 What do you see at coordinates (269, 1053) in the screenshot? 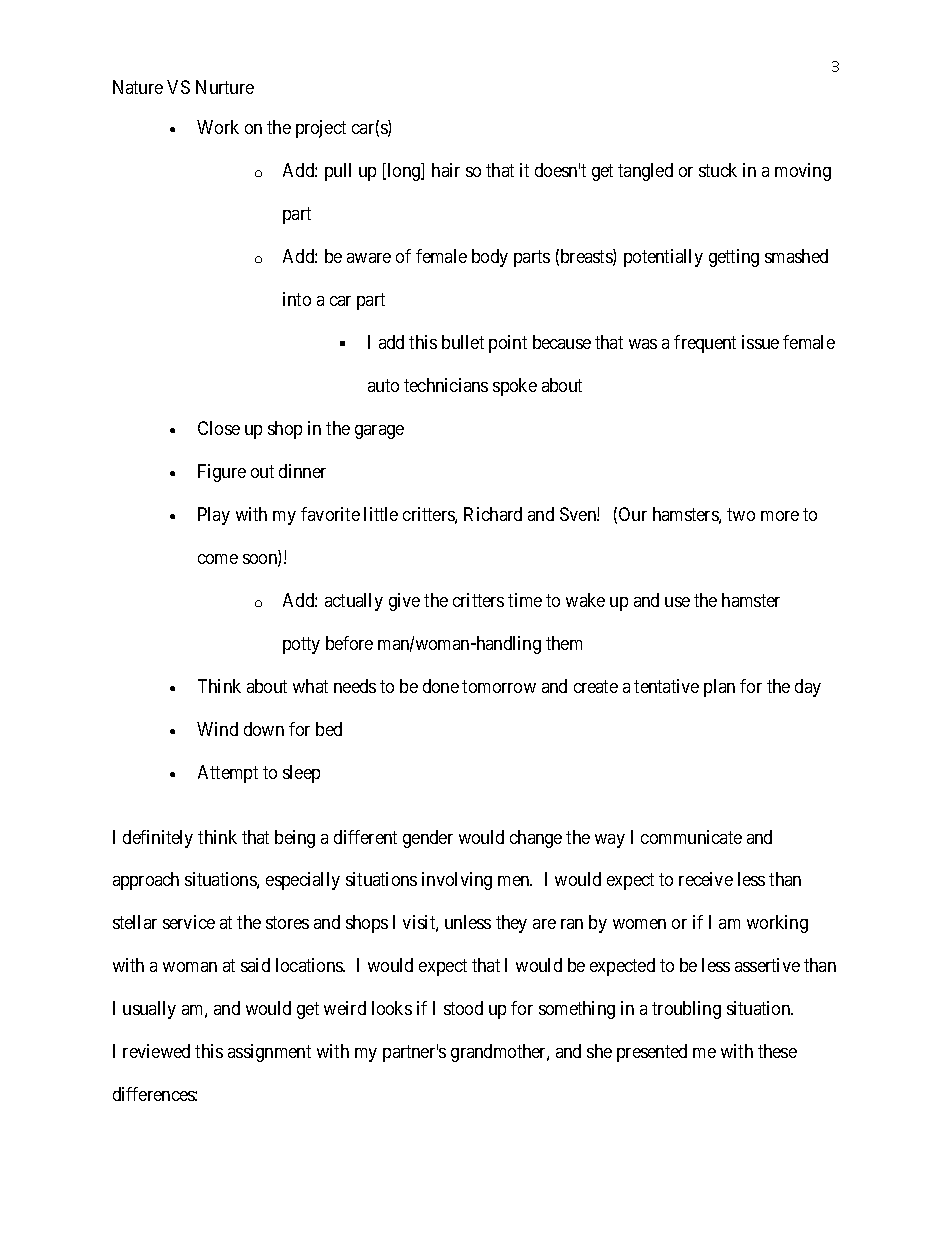
I see `assignment` at bounding box center [269, 1053].
